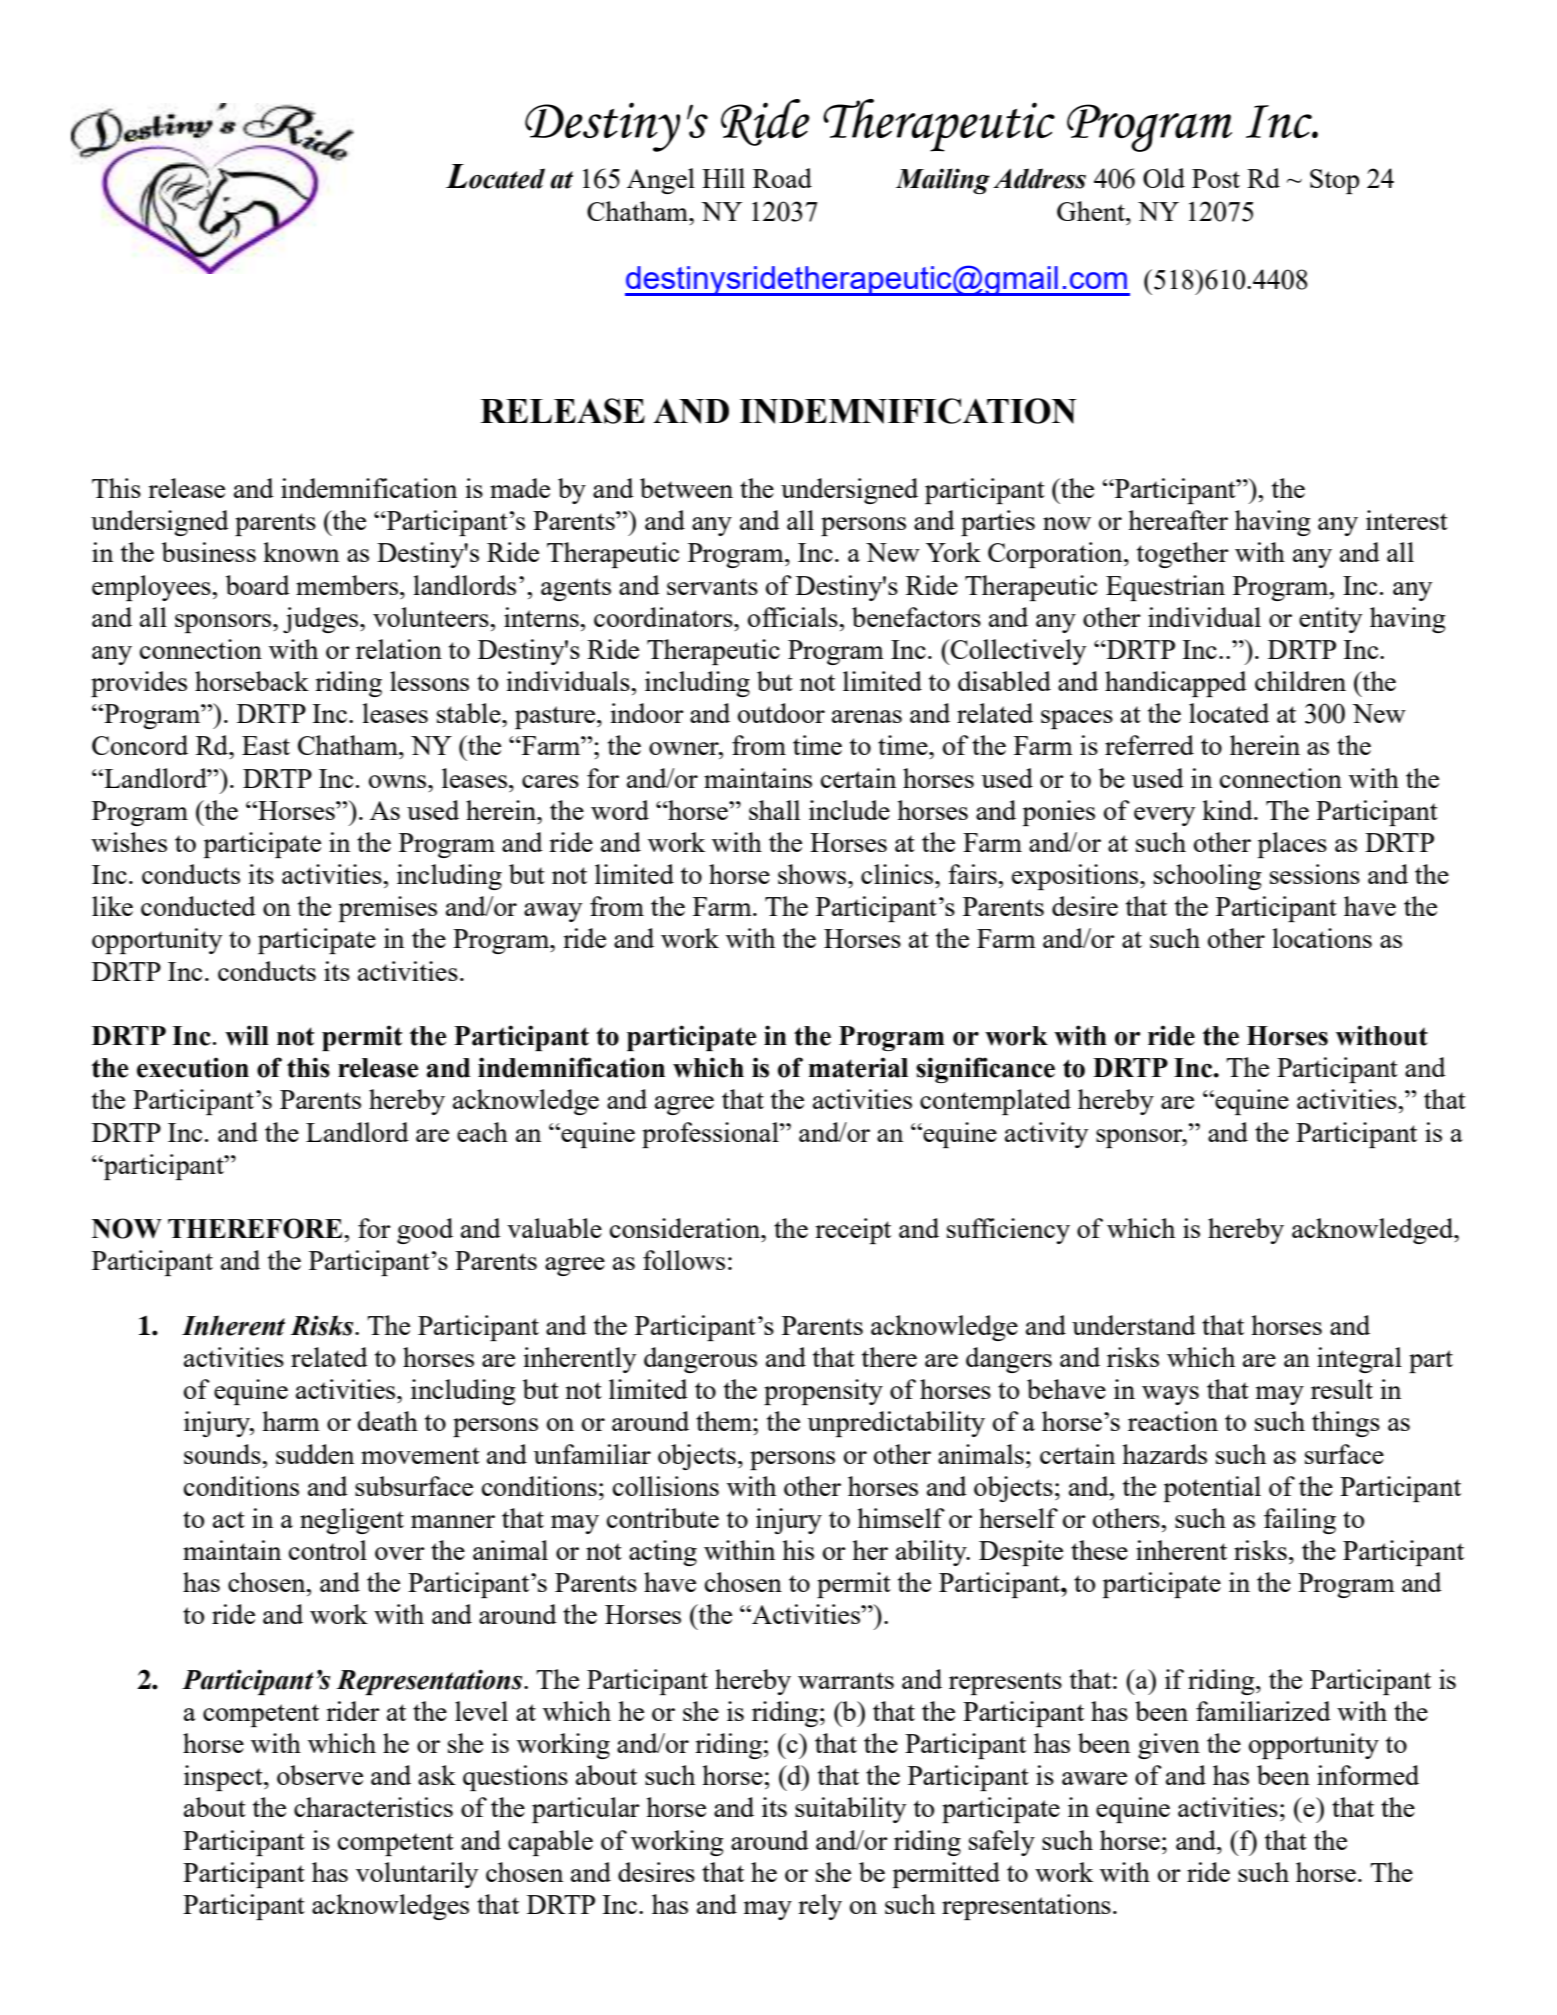 The height and width of the screenshot is (2015, 1557). Describe the element at coordinates (725, 1421) in the screenshot. I see `them` at that location.
